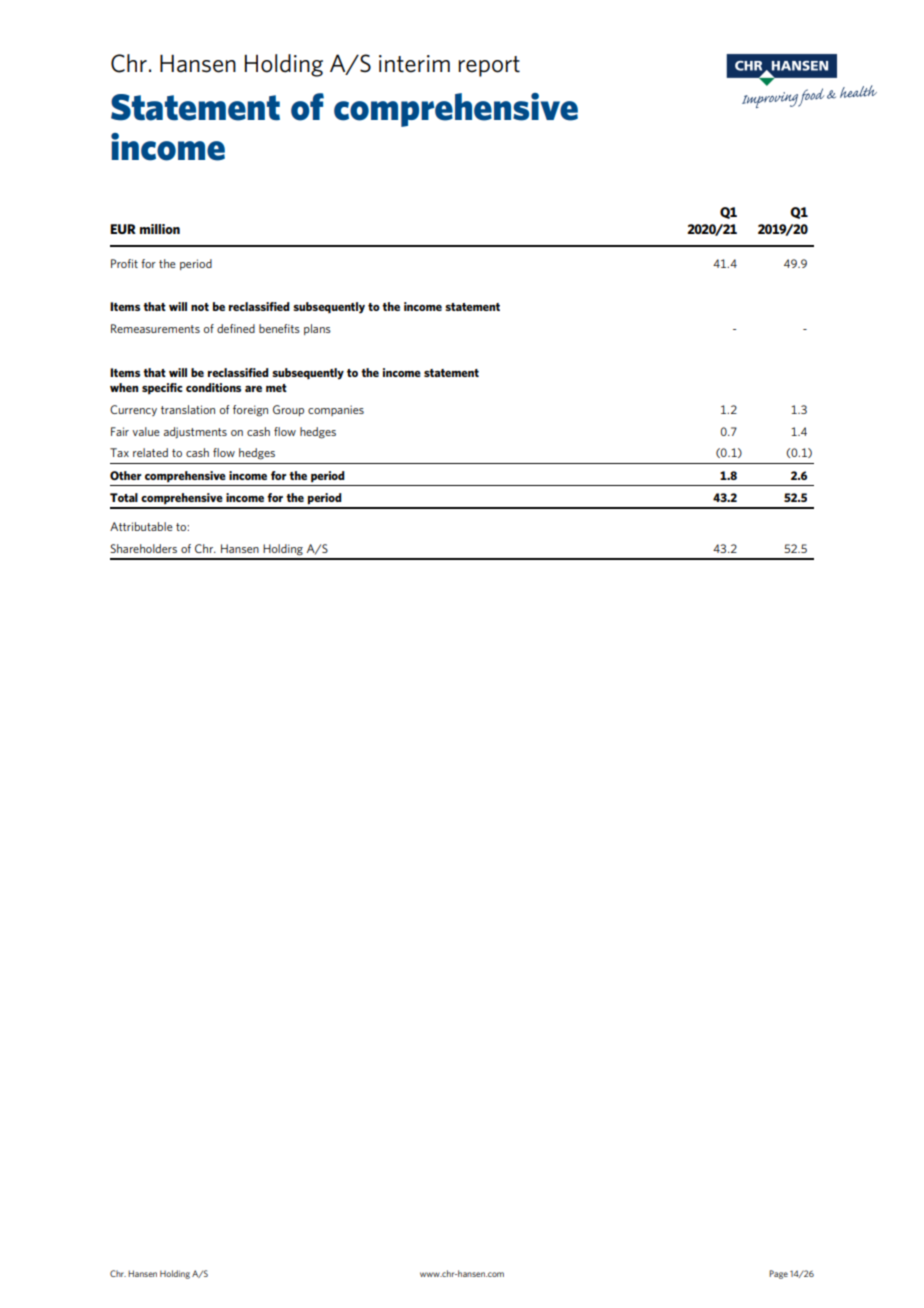  Describe the element at coordinates (778, 1274) in the screenshot. I see `Page` at that location.
